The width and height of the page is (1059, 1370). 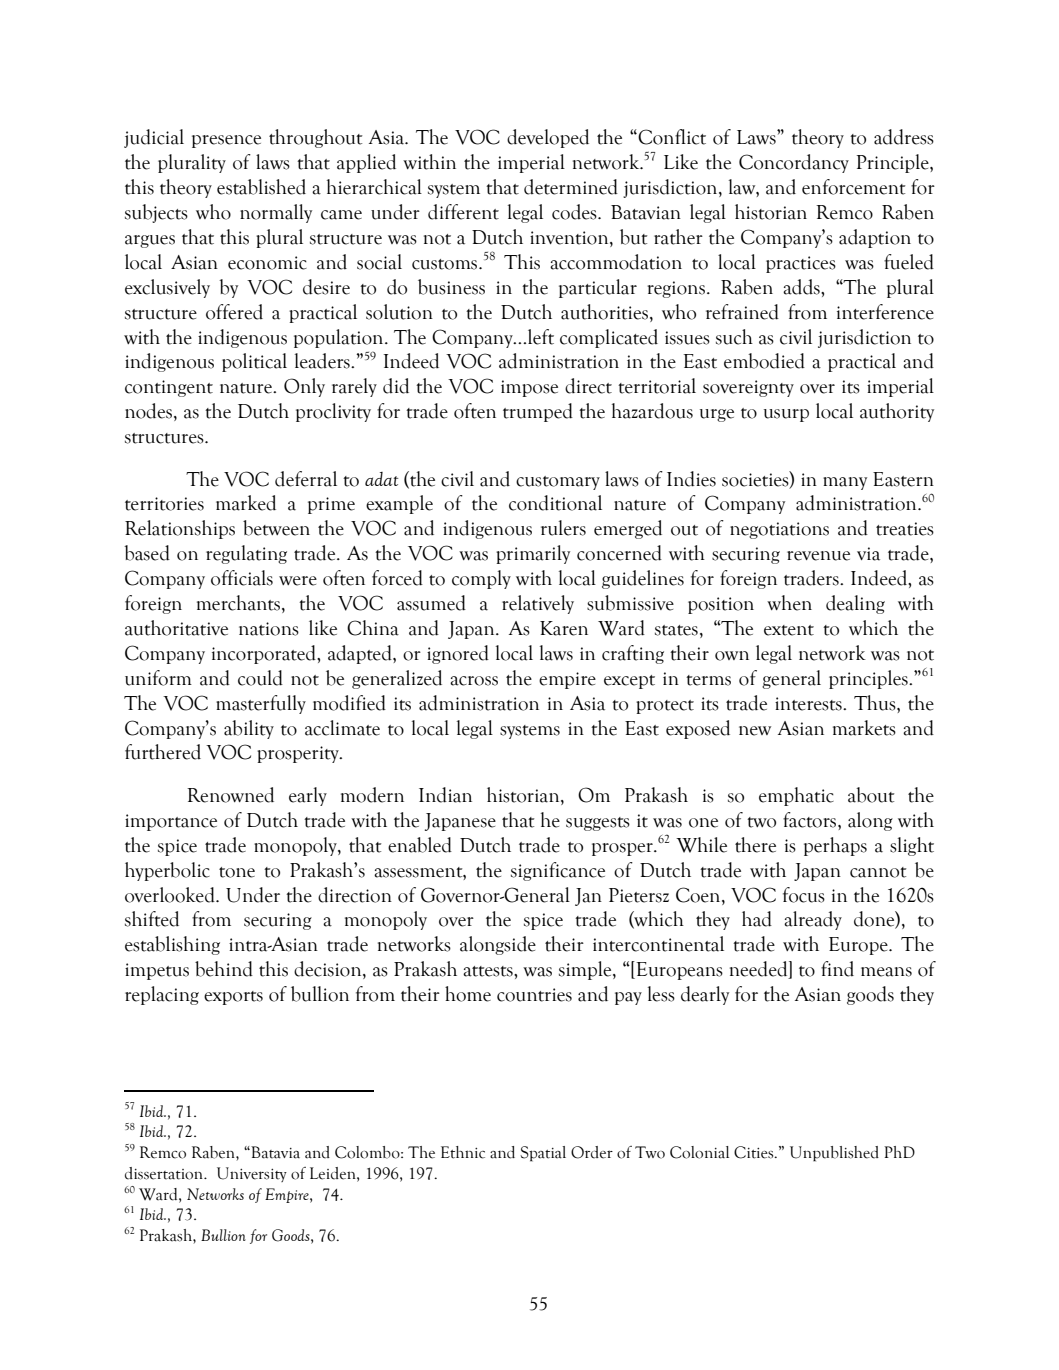 I want to click on trumped, so click(x=538, y=412).
